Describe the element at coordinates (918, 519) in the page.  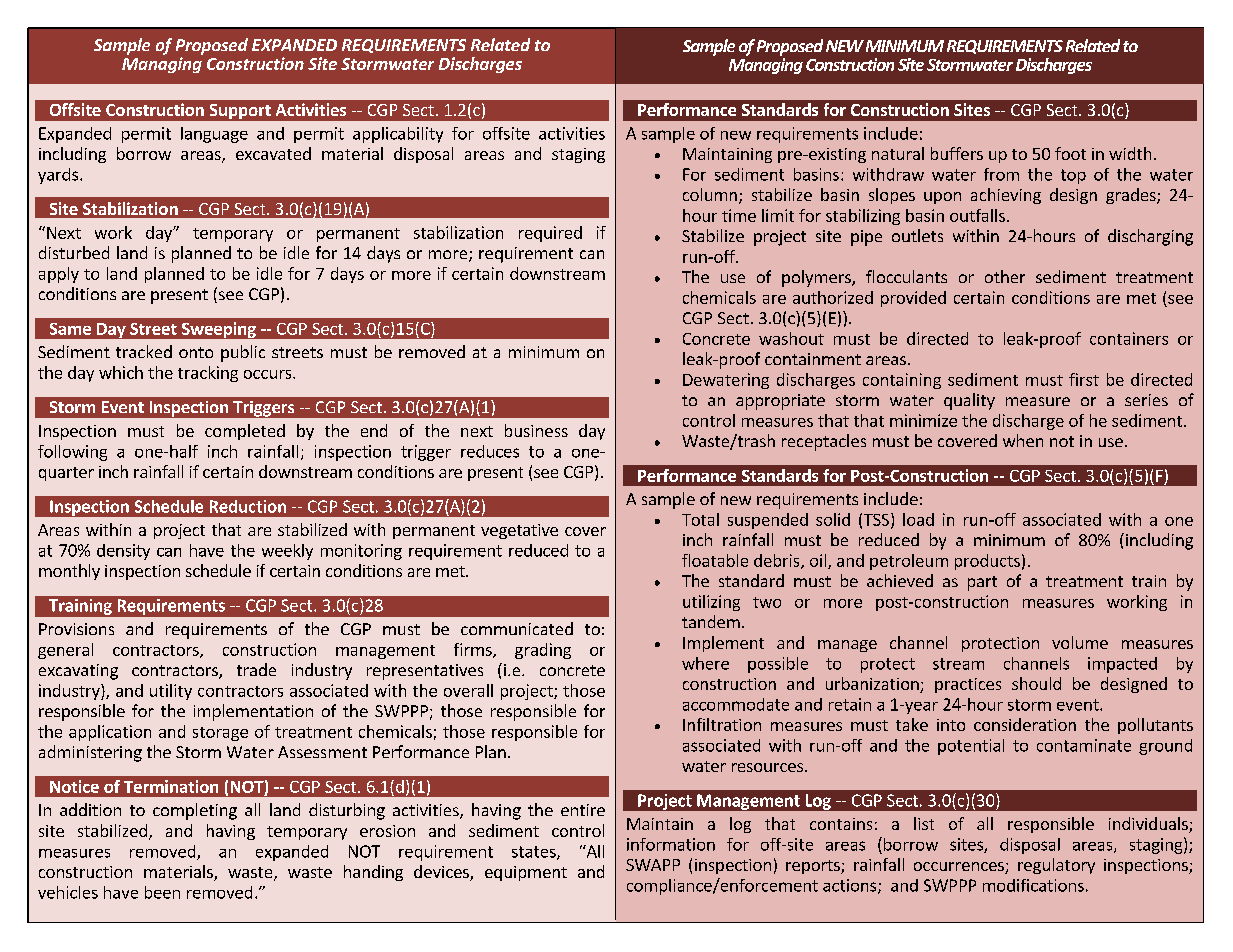
I see `load` at that location.
